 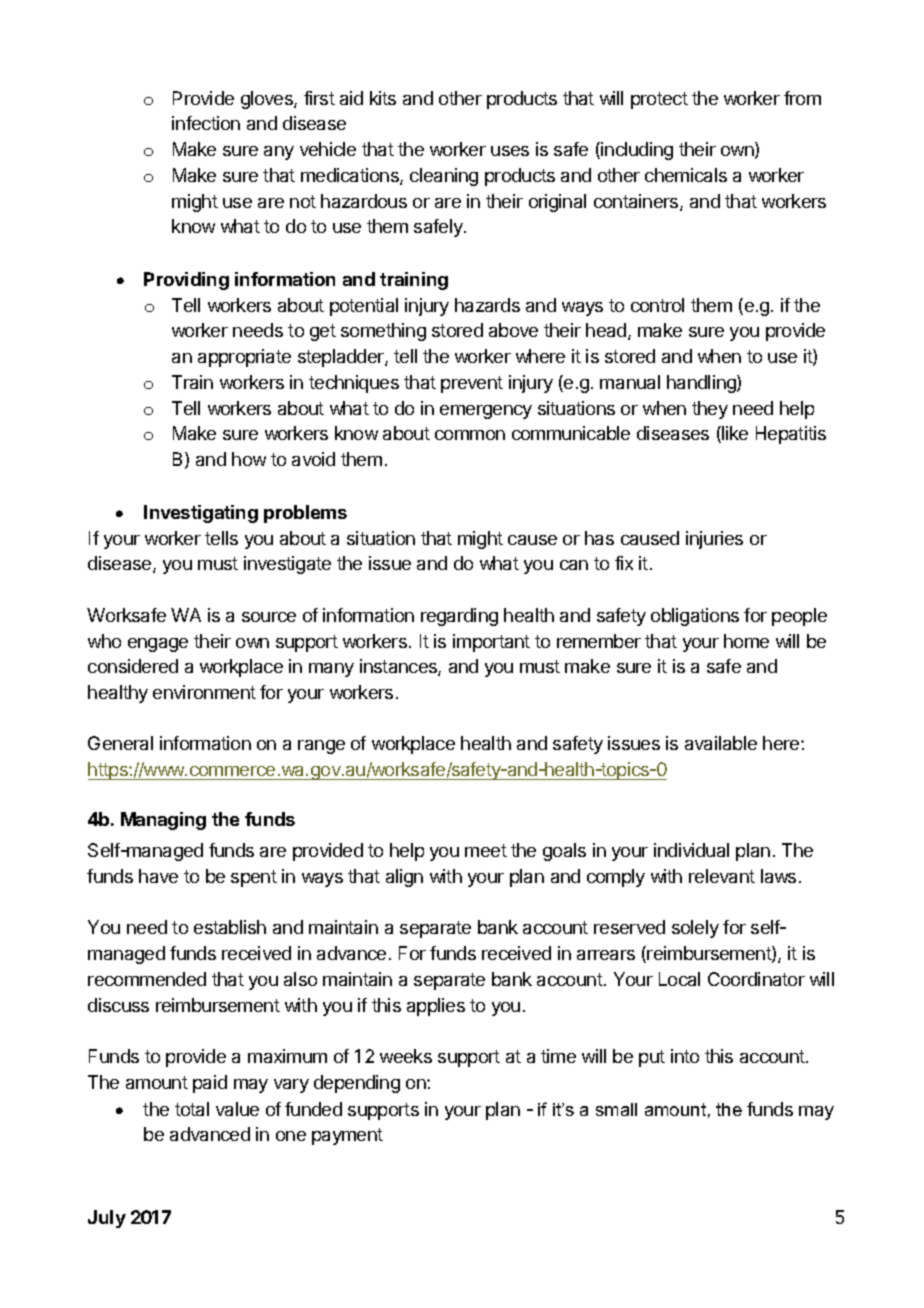 What do you see at coordinates (686, 175) in the page?
I see `chemicals` at bounding box center [686, 175].
